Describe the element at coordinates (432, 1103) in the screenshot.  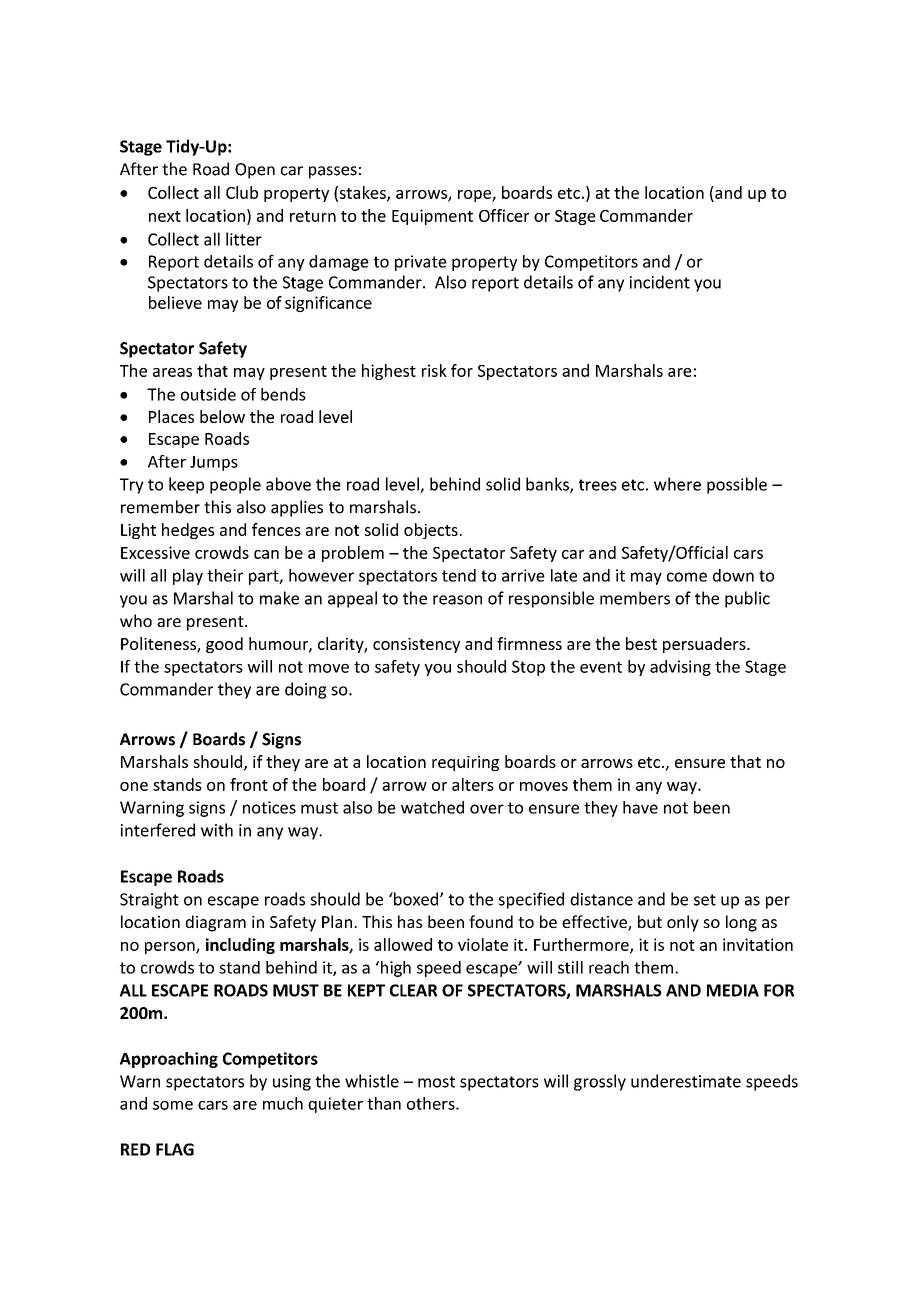
I see `others` at that location.
